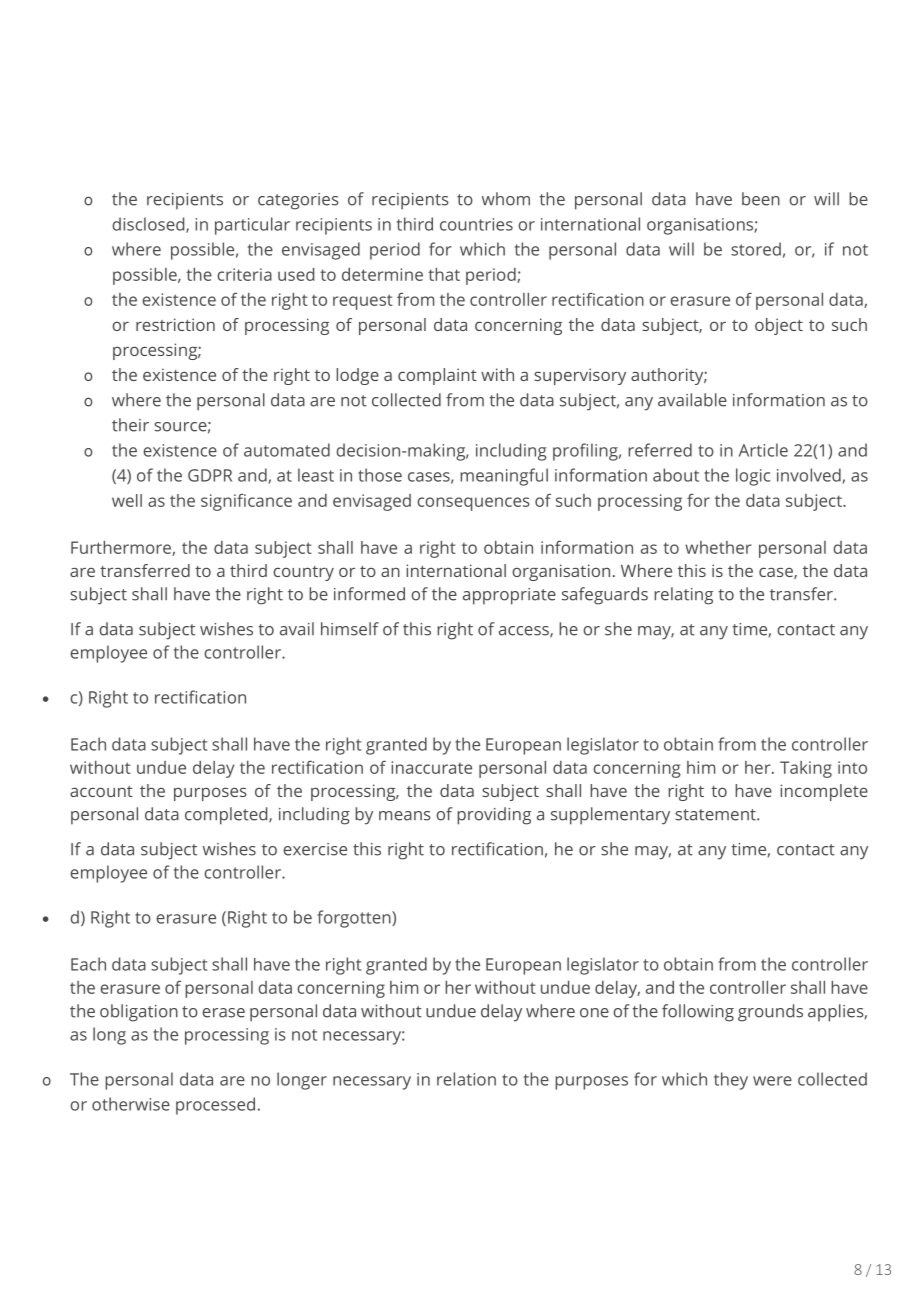 The image size is (924, 1308). I want to click on processed, so click(215, 1106).
